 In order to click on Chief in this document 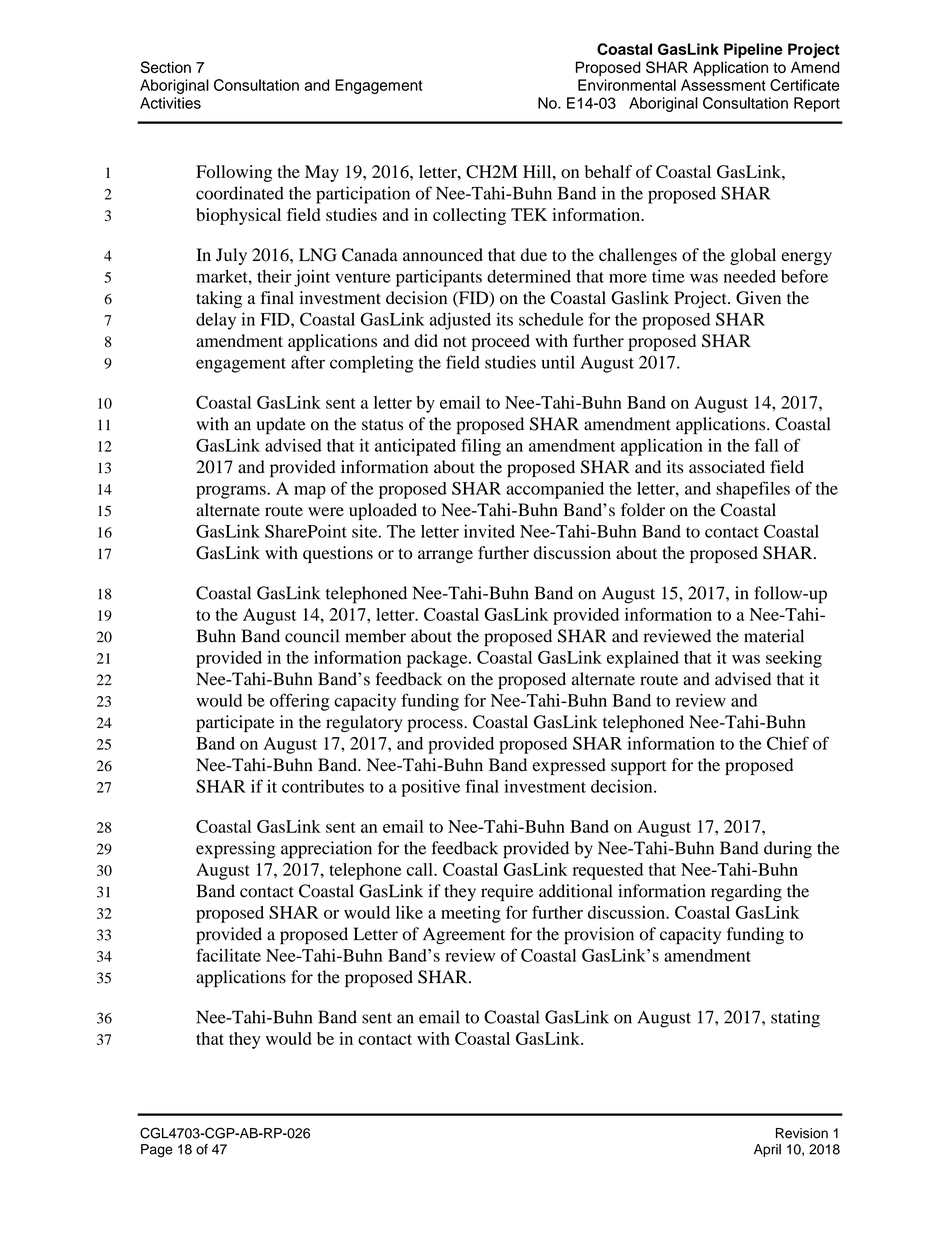, I will do `click(788, 743)`.
